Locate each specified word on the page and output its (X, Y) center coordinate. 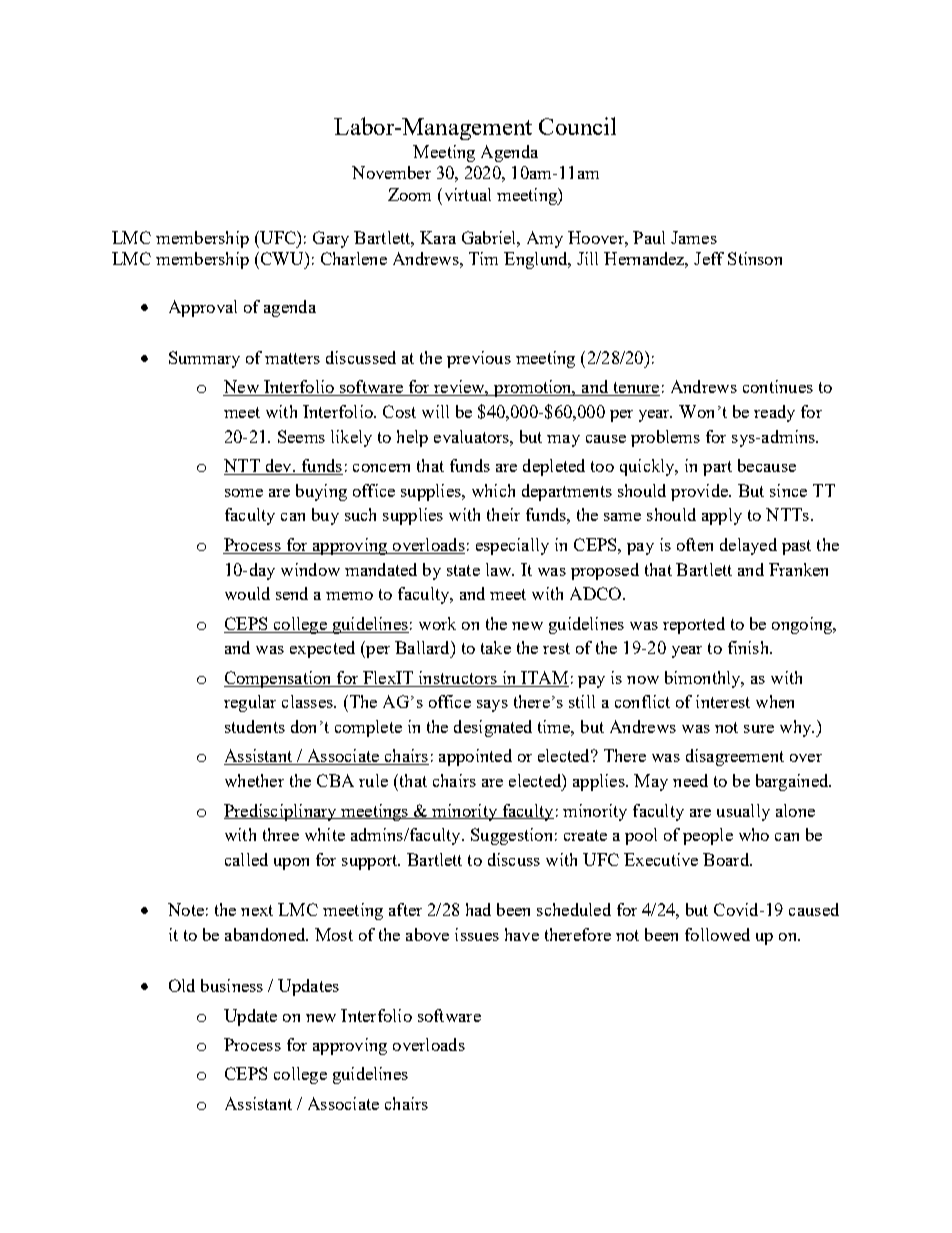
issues (477, 934)
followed (717, 934)
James (694, 237)
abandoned (266, 934)
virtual (466, 194)
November (391, 172)
